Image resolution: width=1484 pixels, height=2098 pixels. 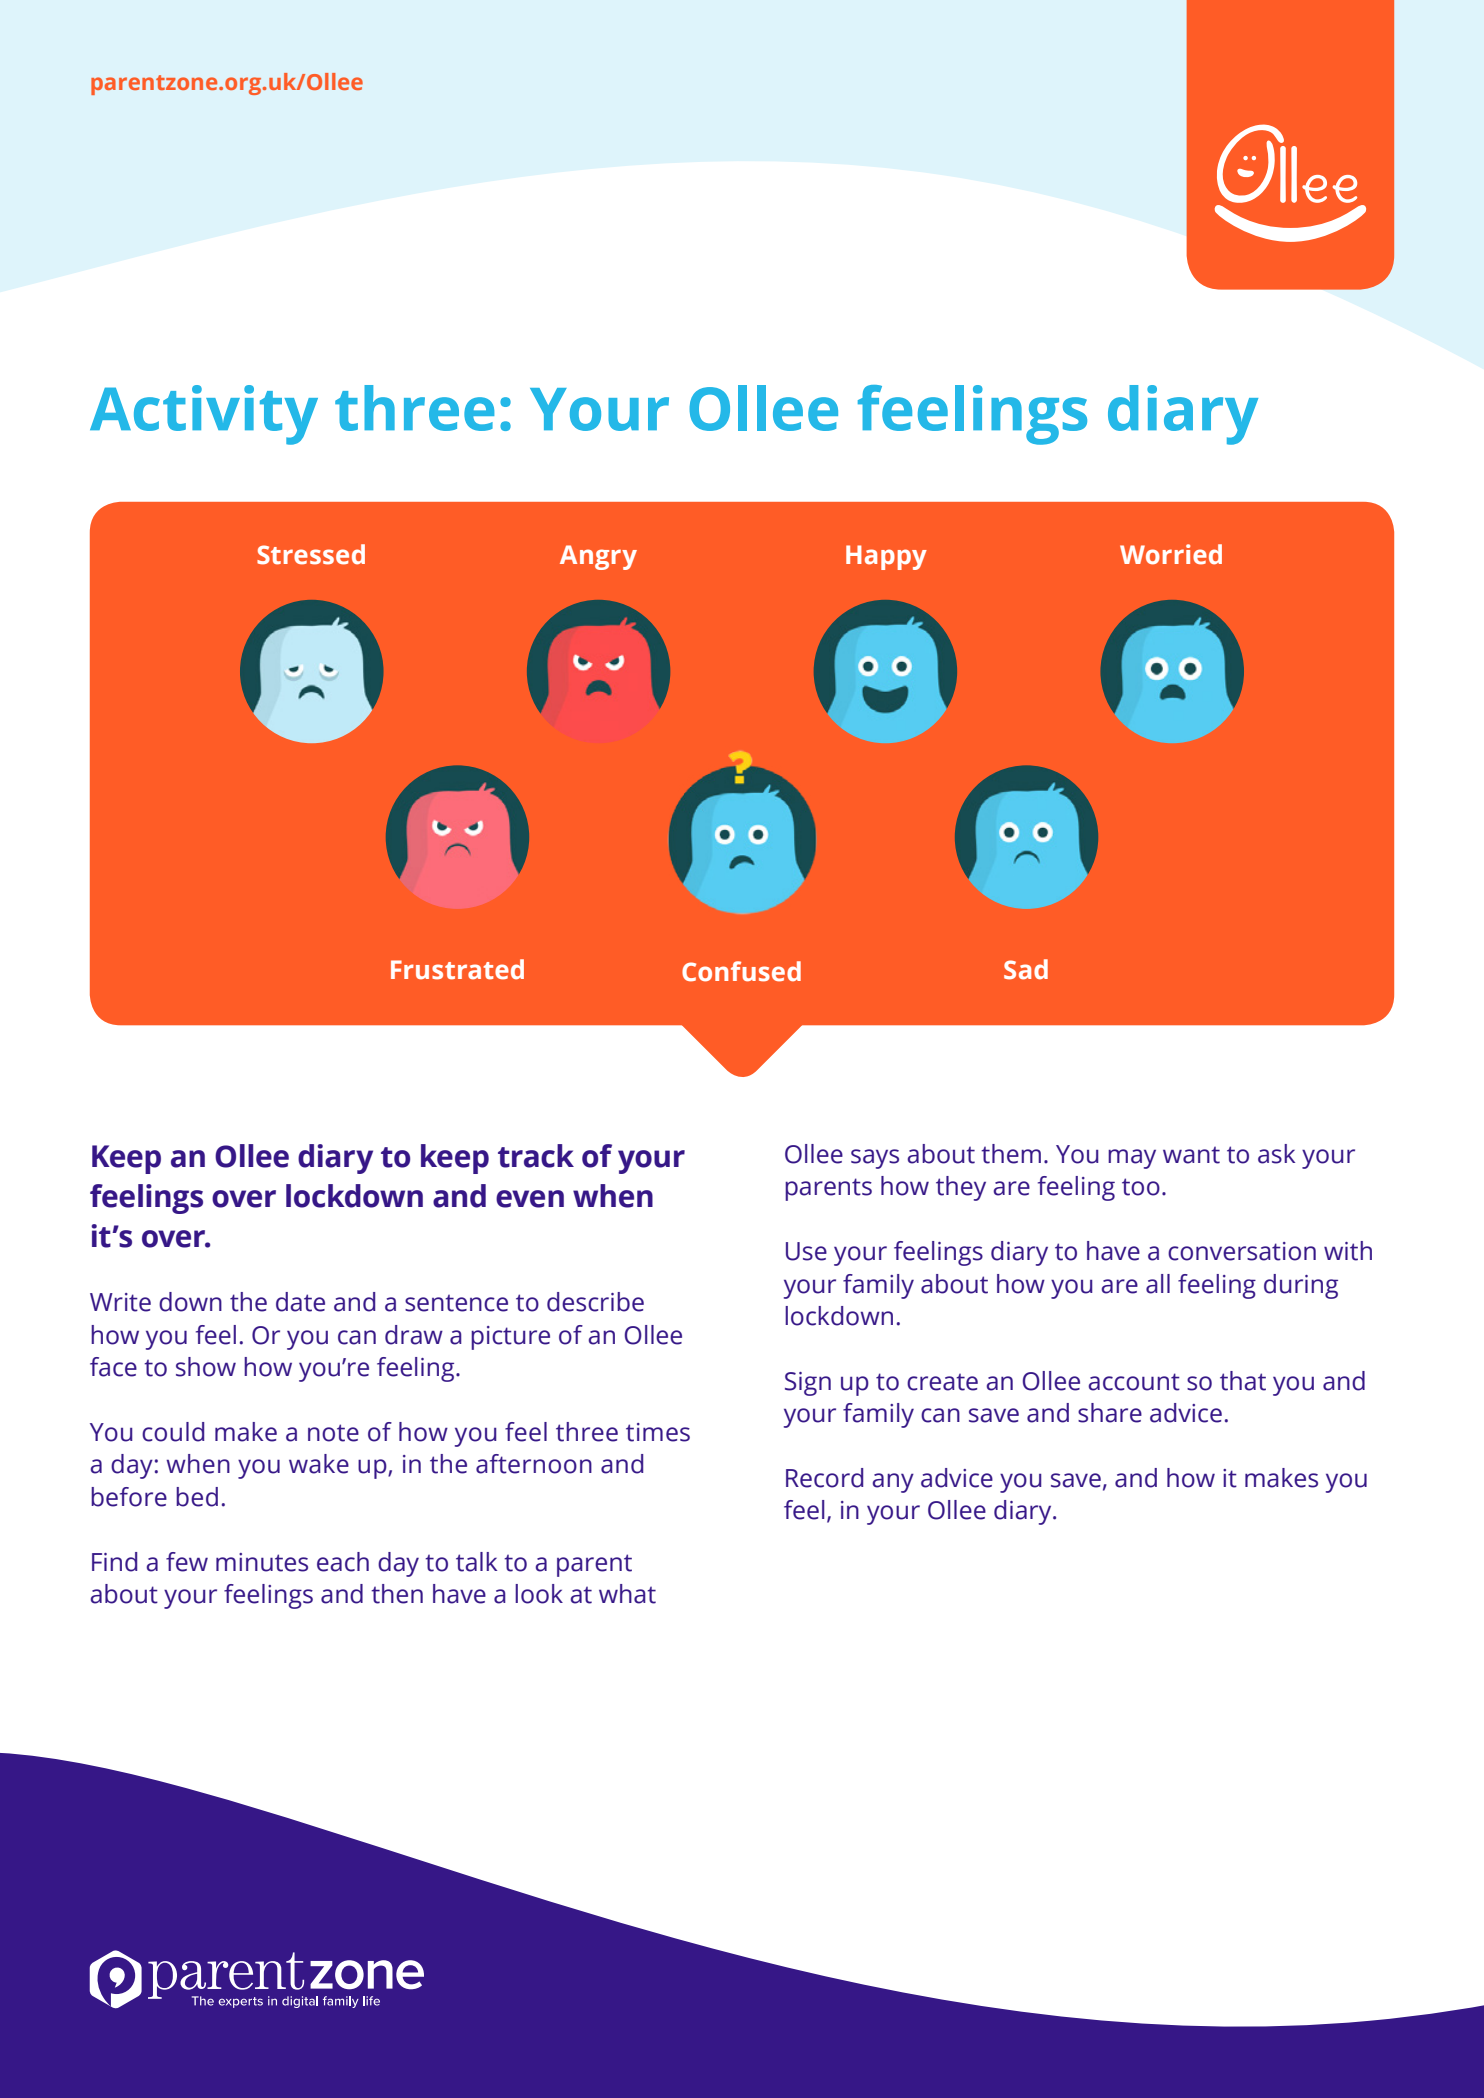 What do you see at coordinates (311, 554) in the screenshot?
I see `Stressed` at bounding box center [311, 554].
